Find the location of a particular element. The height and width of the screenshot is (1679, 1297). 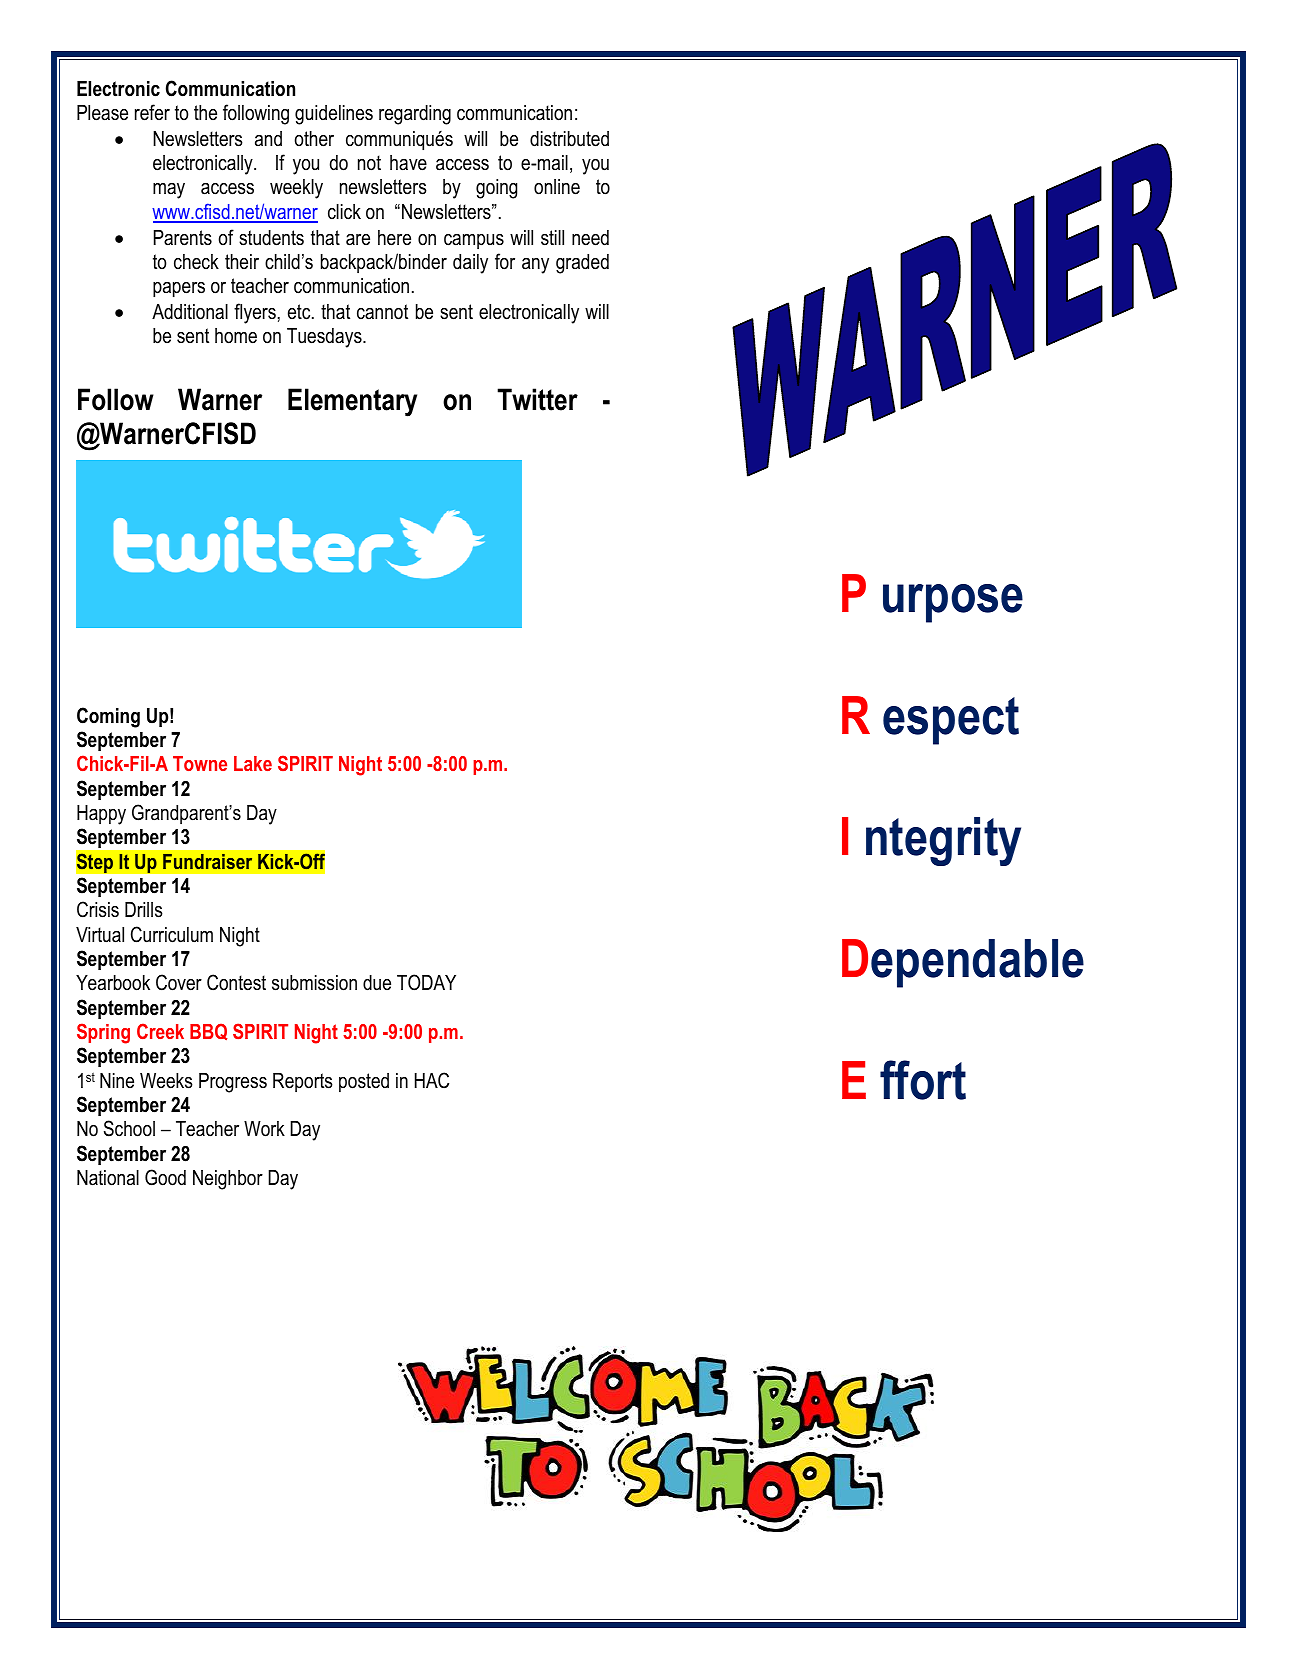

Dependable is located at coordinates (963, 963).
